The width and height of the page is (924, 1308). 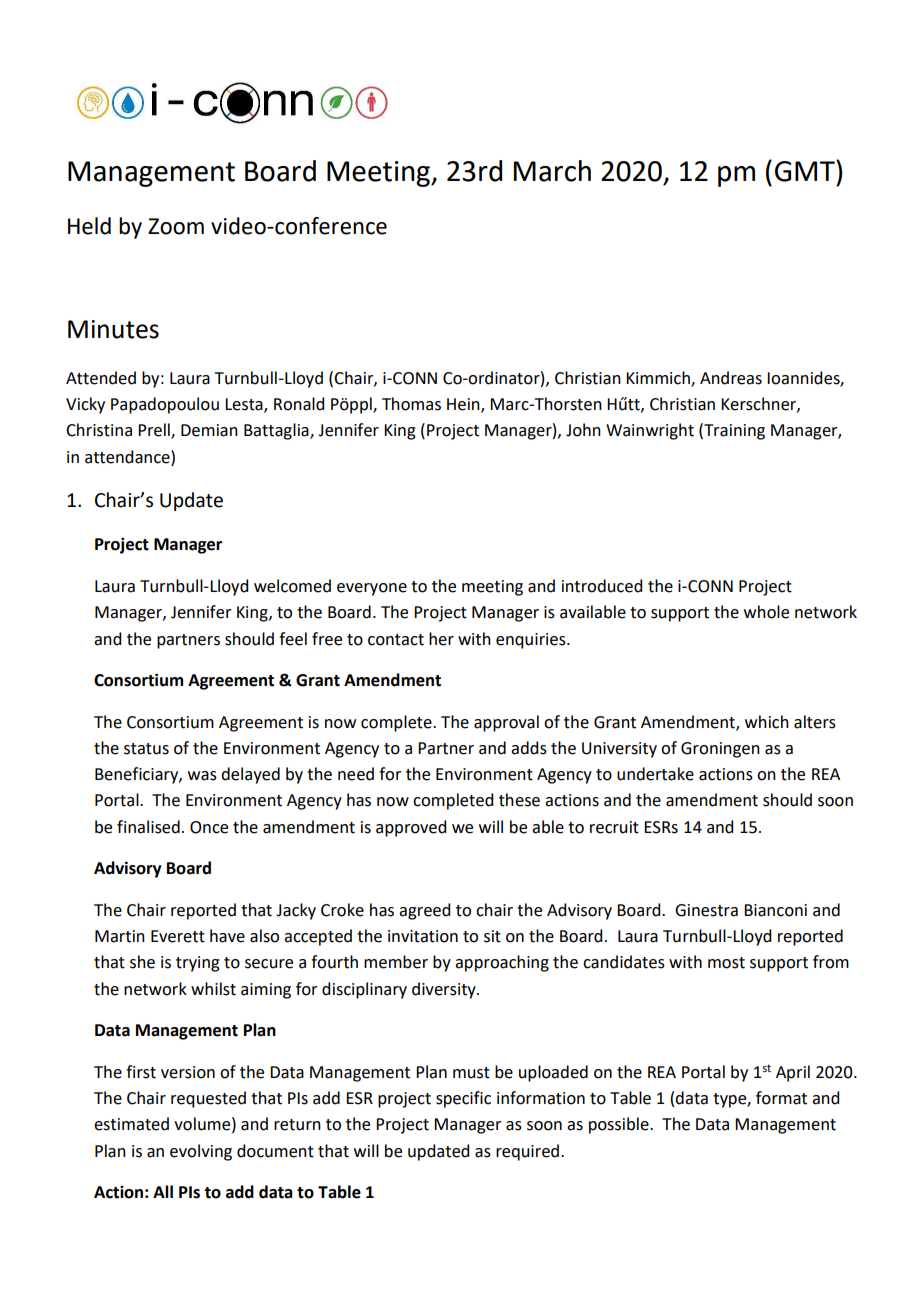 I want to click on Zoom, so click(x=176, y=226).
